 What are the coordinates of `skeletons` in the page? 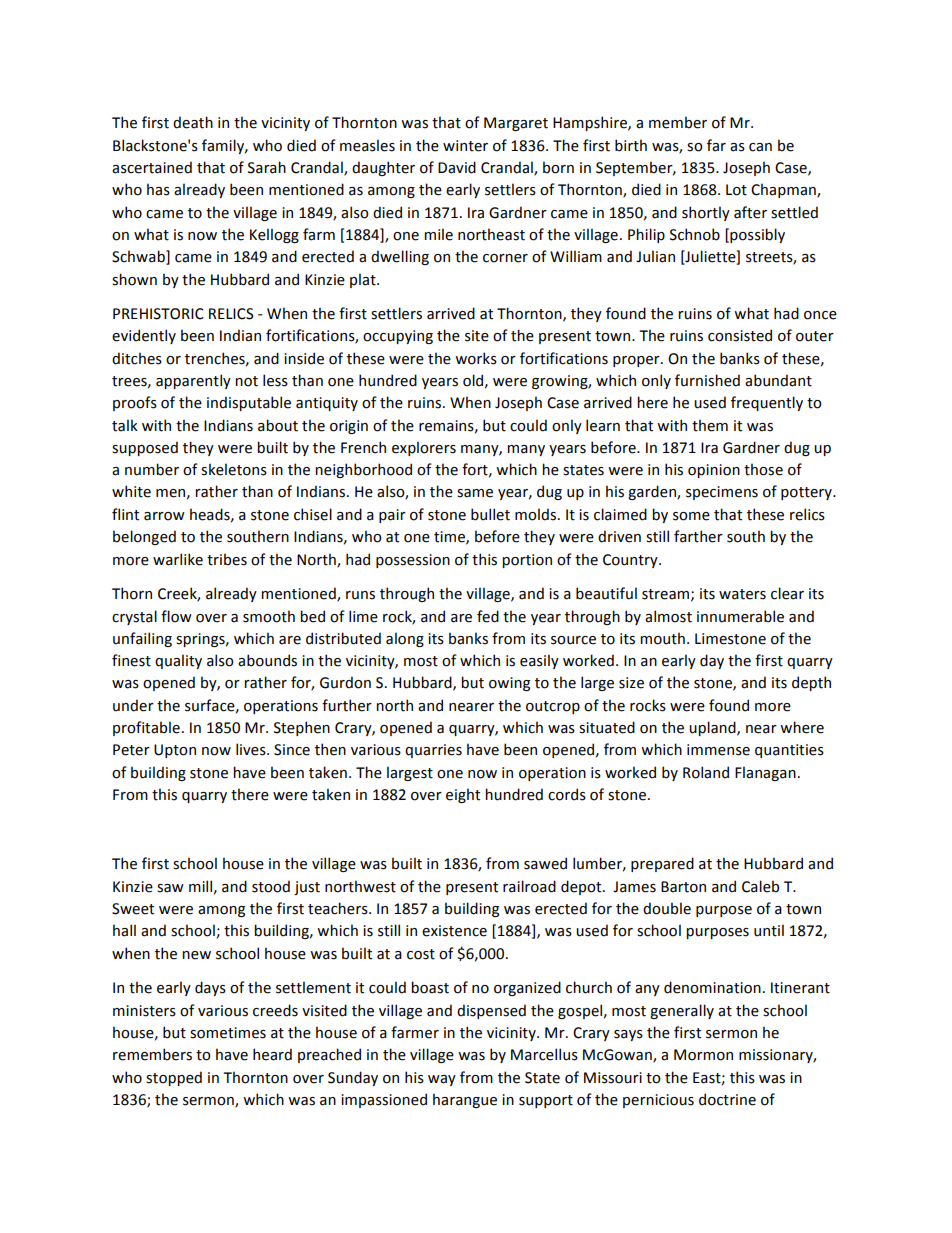 It's located at (234, 469).
